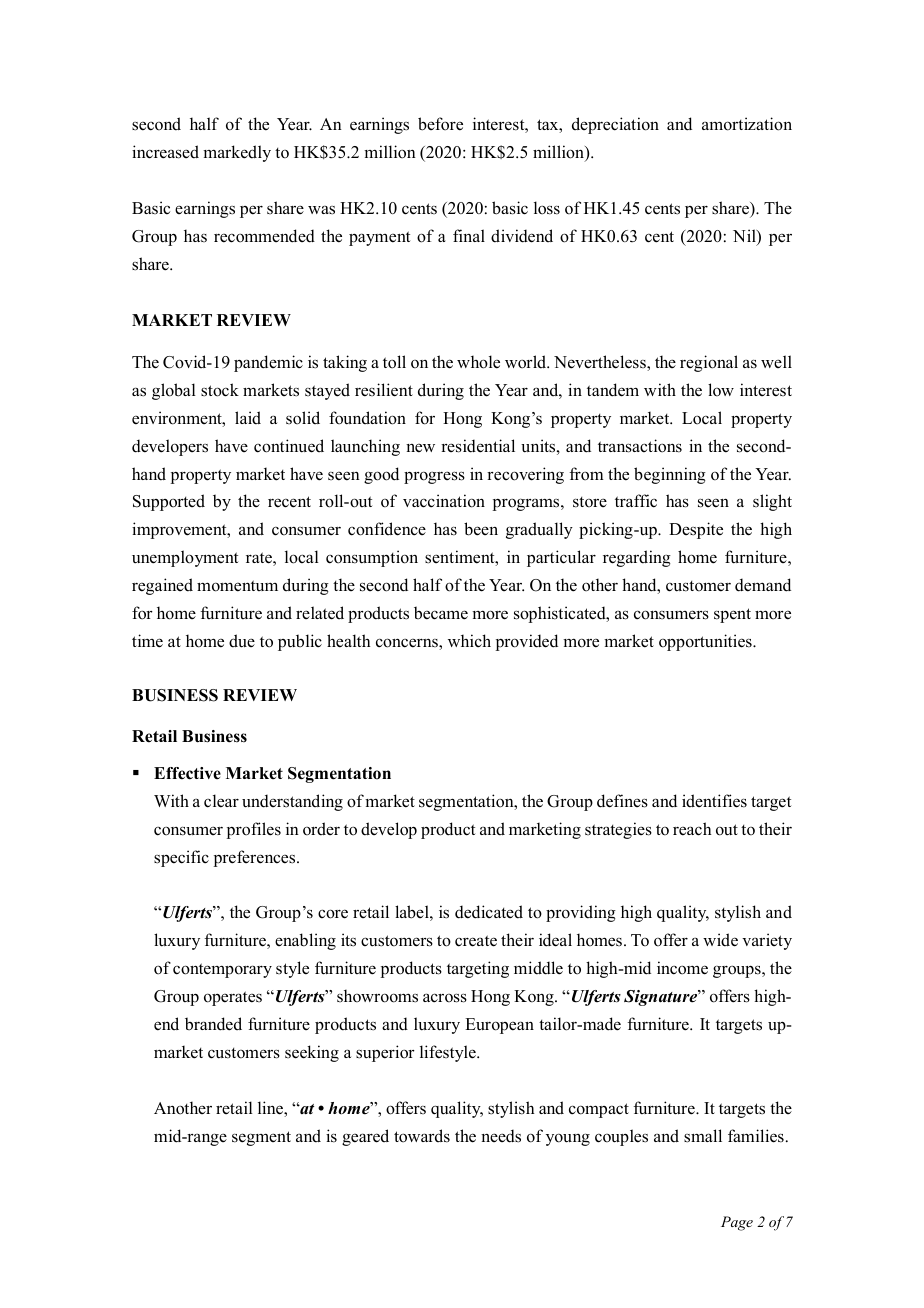  Describe the element at coordinates (706, 642) in the screenshot. I see `opportunities` at that location.
